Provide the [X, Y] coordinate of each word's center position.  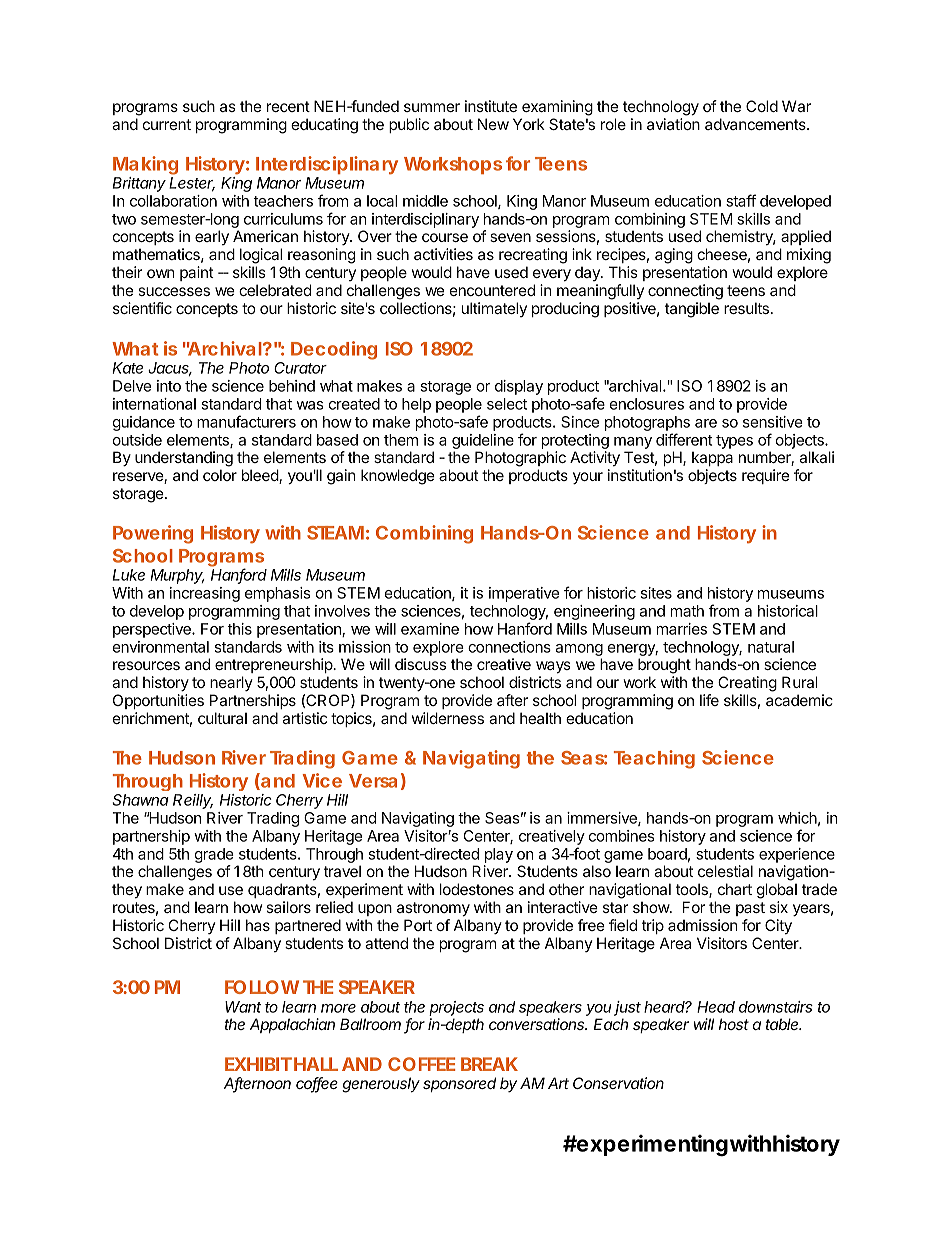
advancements [756, 124]
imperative [524, 594]
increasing [205, 594]
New [493, 124]
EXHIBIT [258, 1064]
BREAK [489, 1064]
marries [682, 629]
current [167, 124]
